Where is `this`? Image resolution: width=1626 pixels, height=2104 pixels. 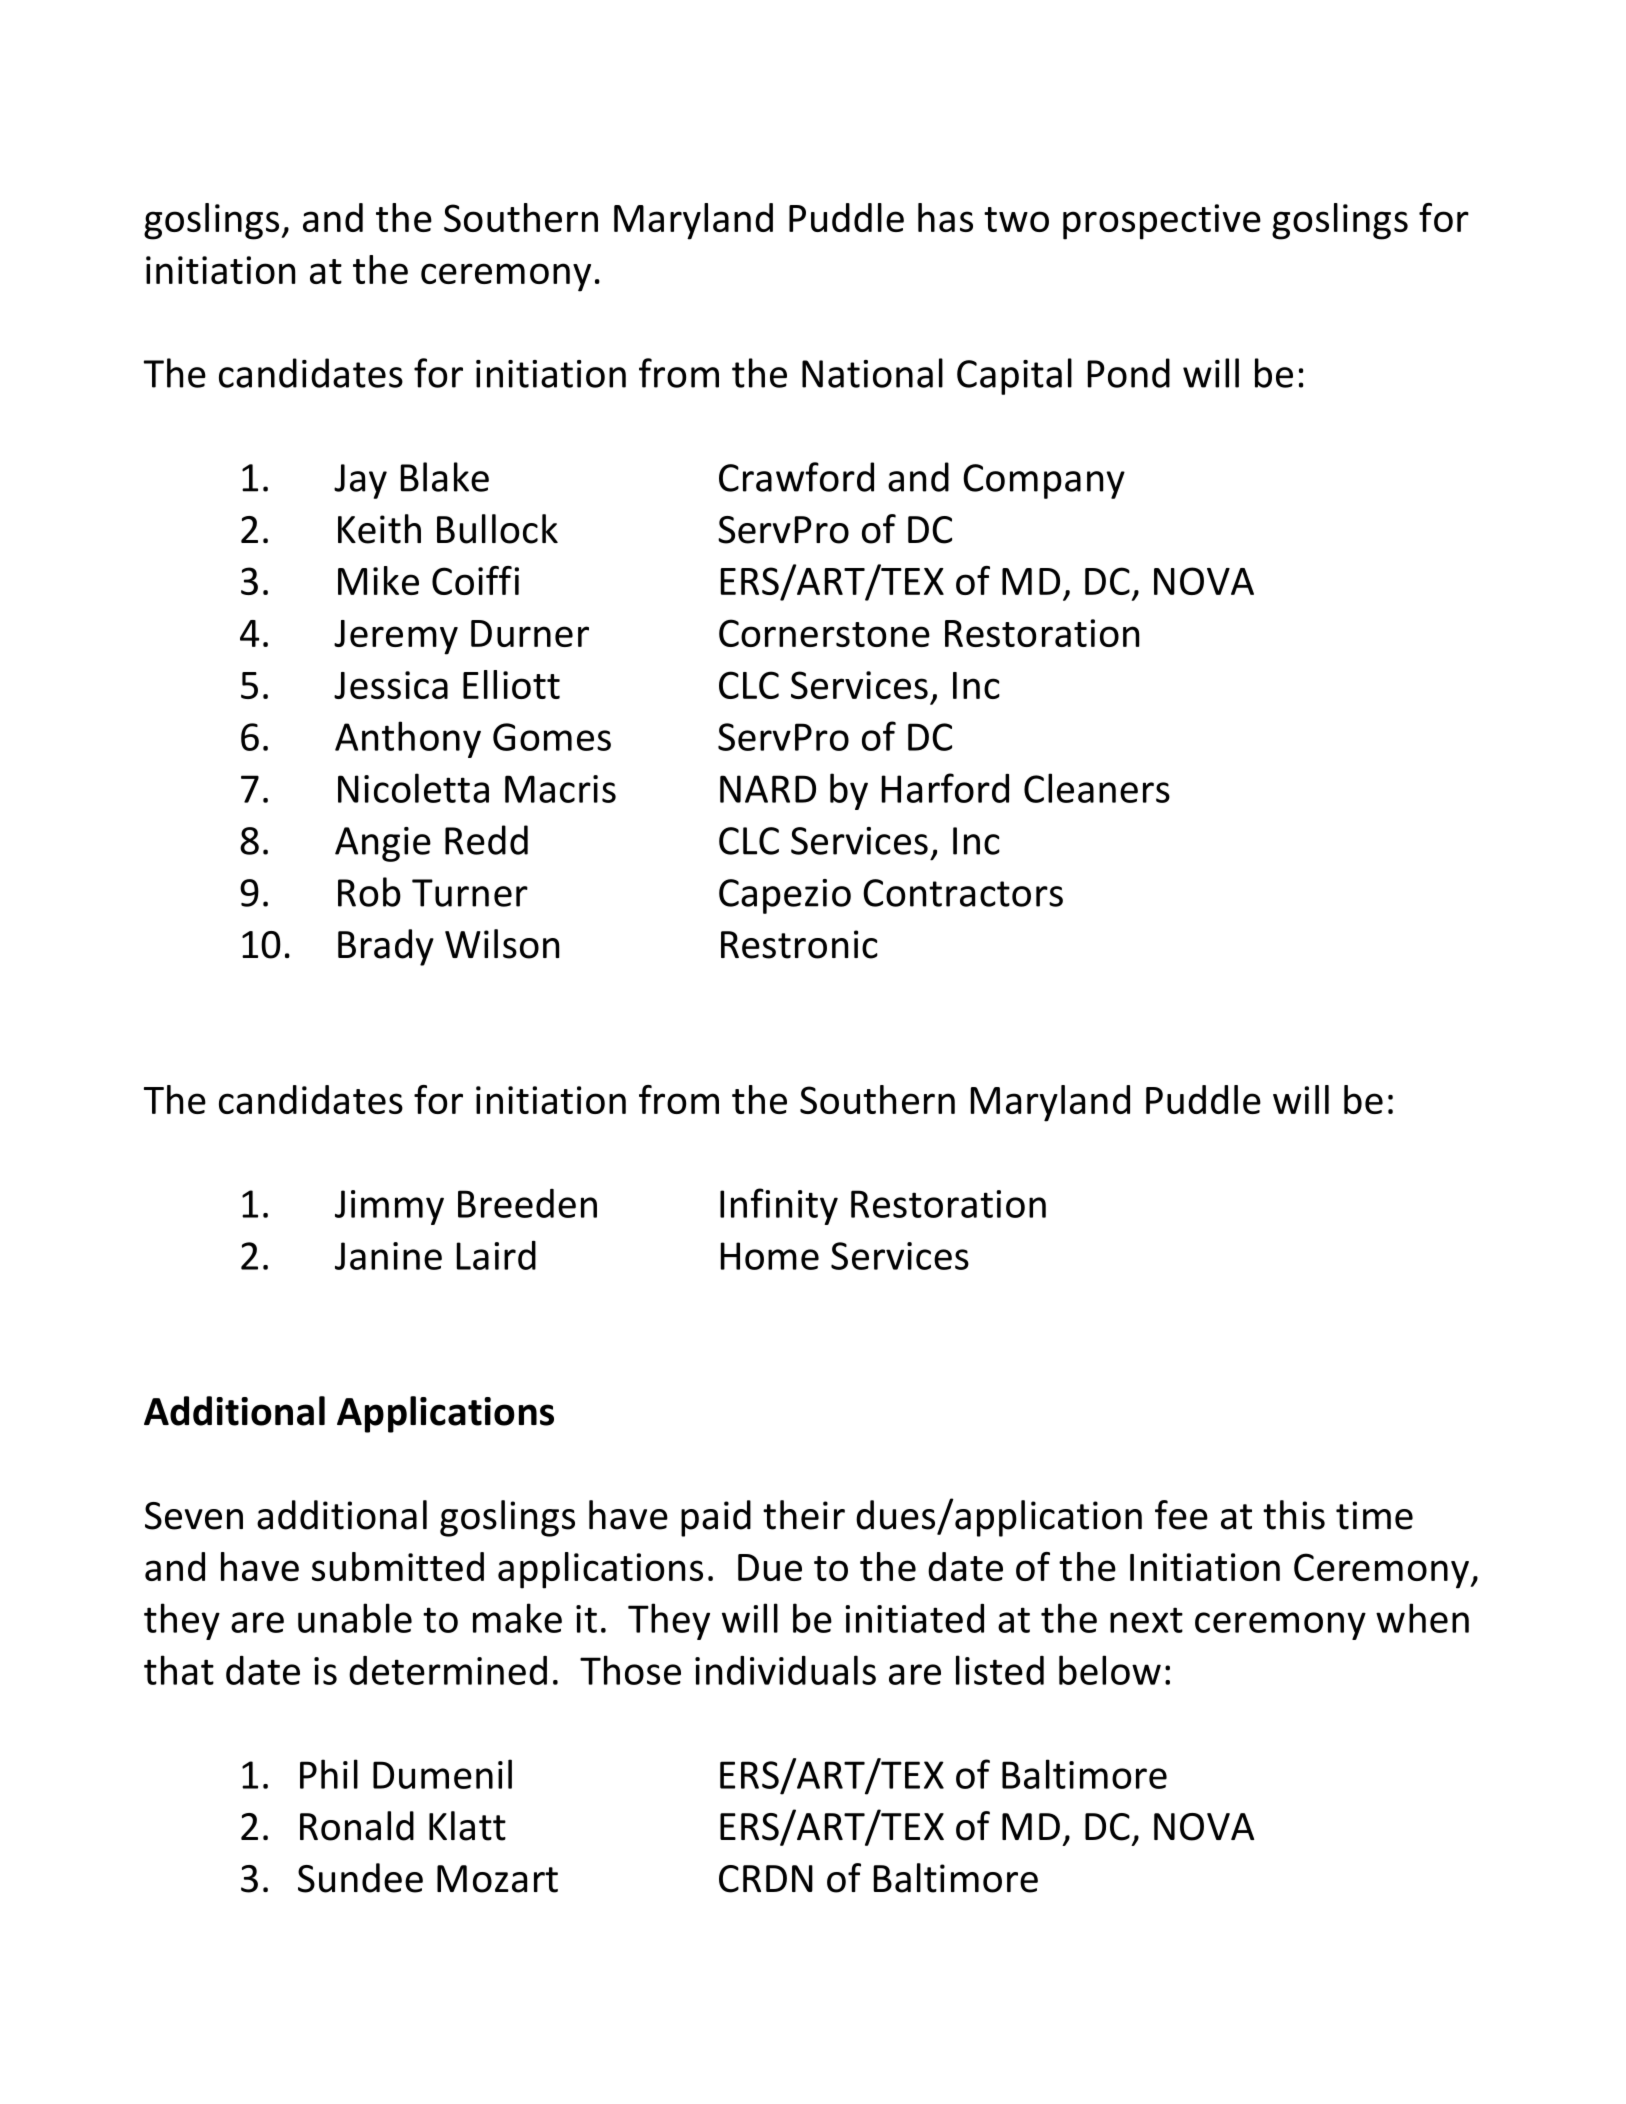 this is located at coordinates (1294, 1515).
